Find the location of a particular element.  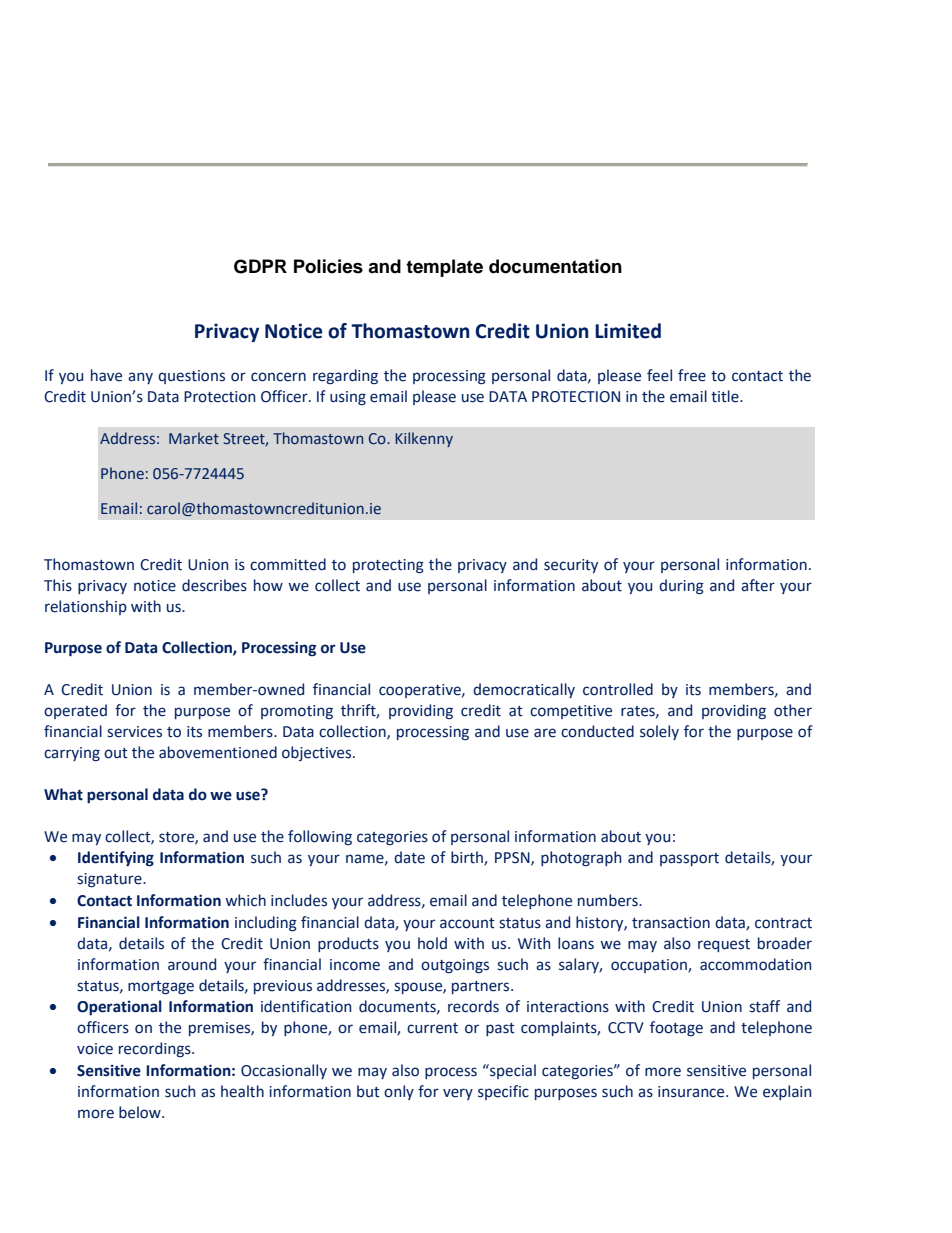

template is located at coordinates (444, 268).
